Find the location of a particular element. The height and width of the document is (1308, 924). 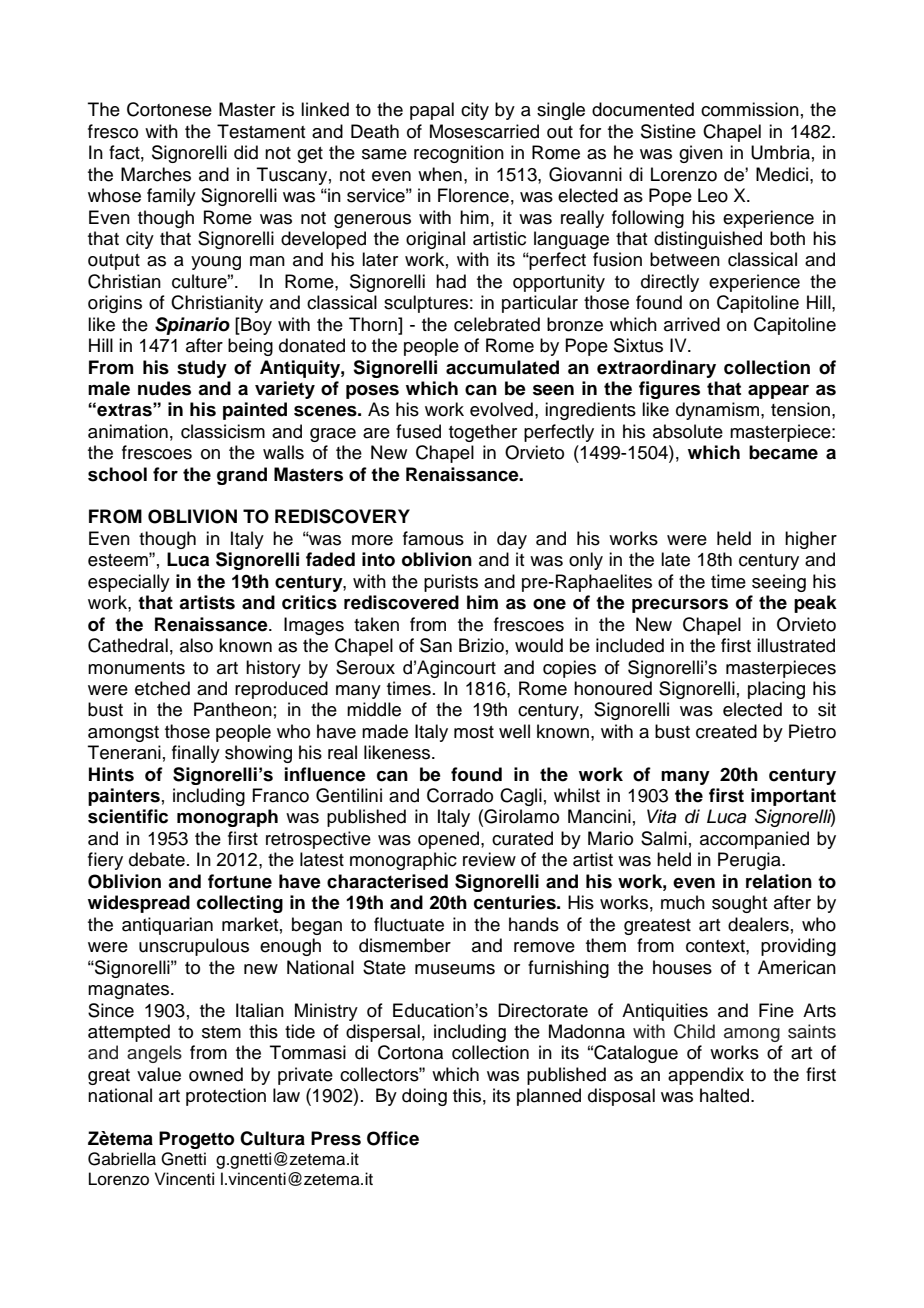

recognition is located at coordinates (459, 154).
